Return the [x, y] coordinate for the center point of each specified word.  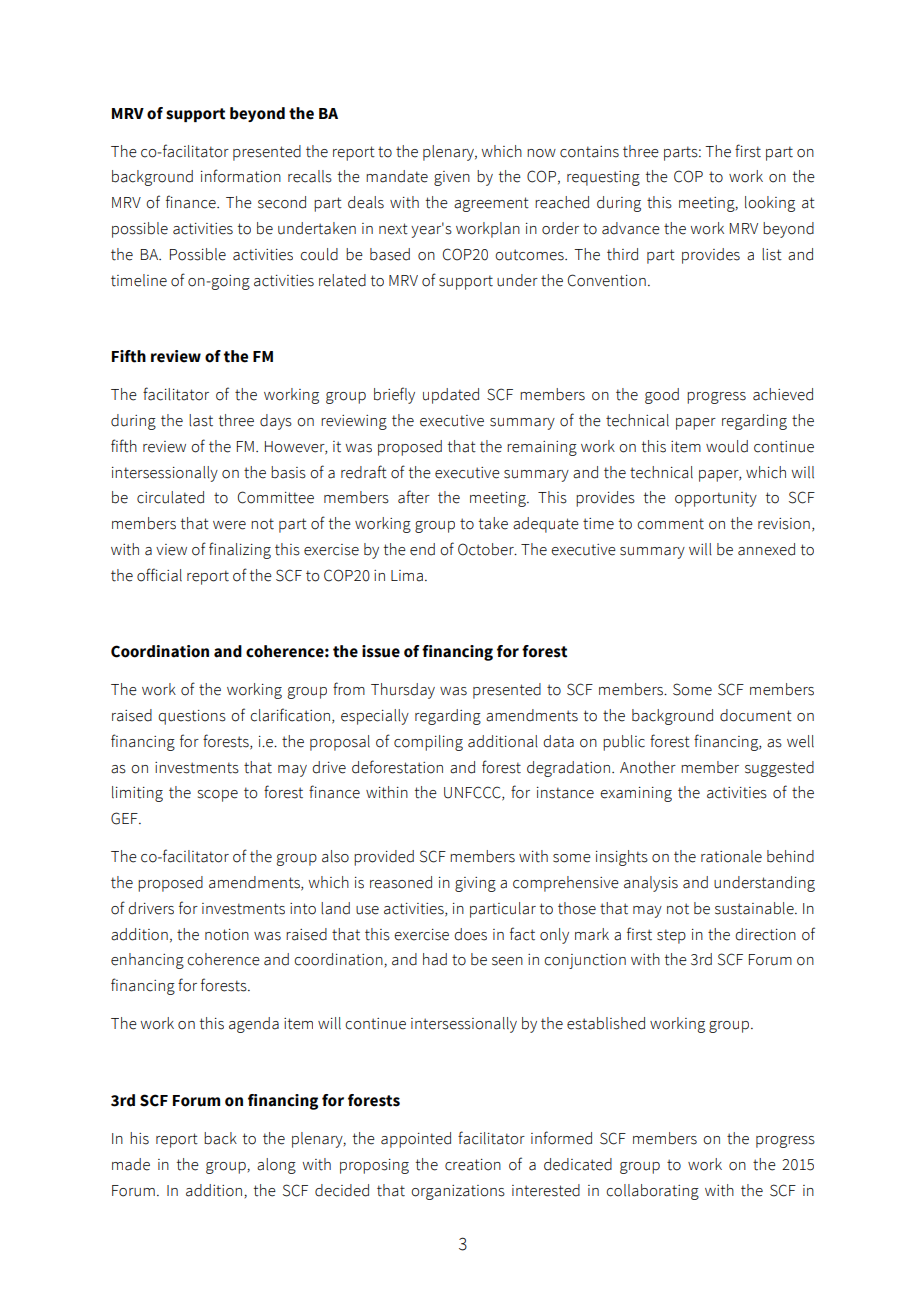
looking [770, 204]
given [452, 178]
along [276, 1166]
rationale [731, 856]
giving [475, 884]
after [414, 497]
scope [218, 796]
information [241, 176]
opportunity [716, 499]
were [229, 525]
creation [473, 1165]
